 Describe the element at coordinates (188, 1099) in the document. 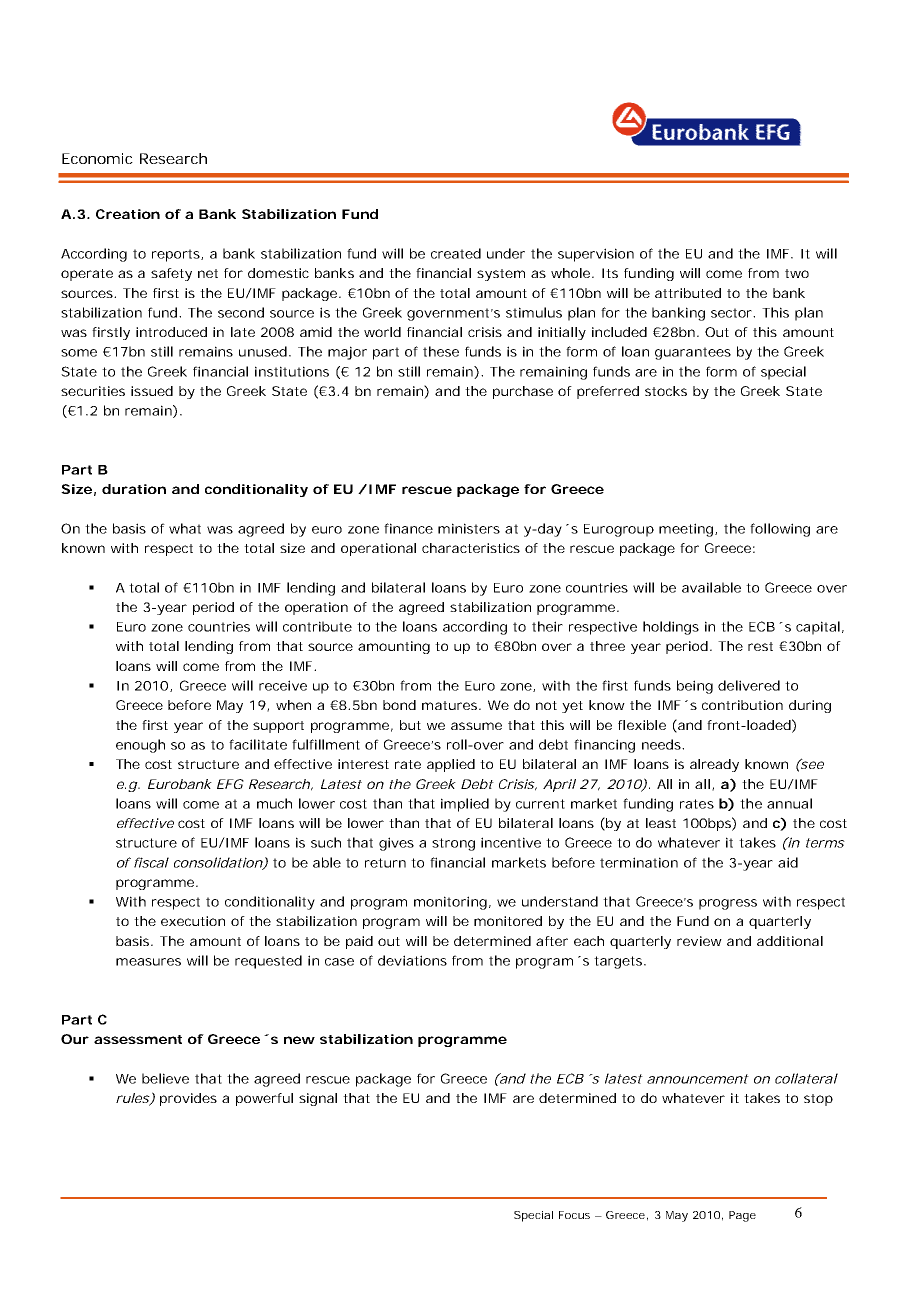

I see `provides` at that location.
